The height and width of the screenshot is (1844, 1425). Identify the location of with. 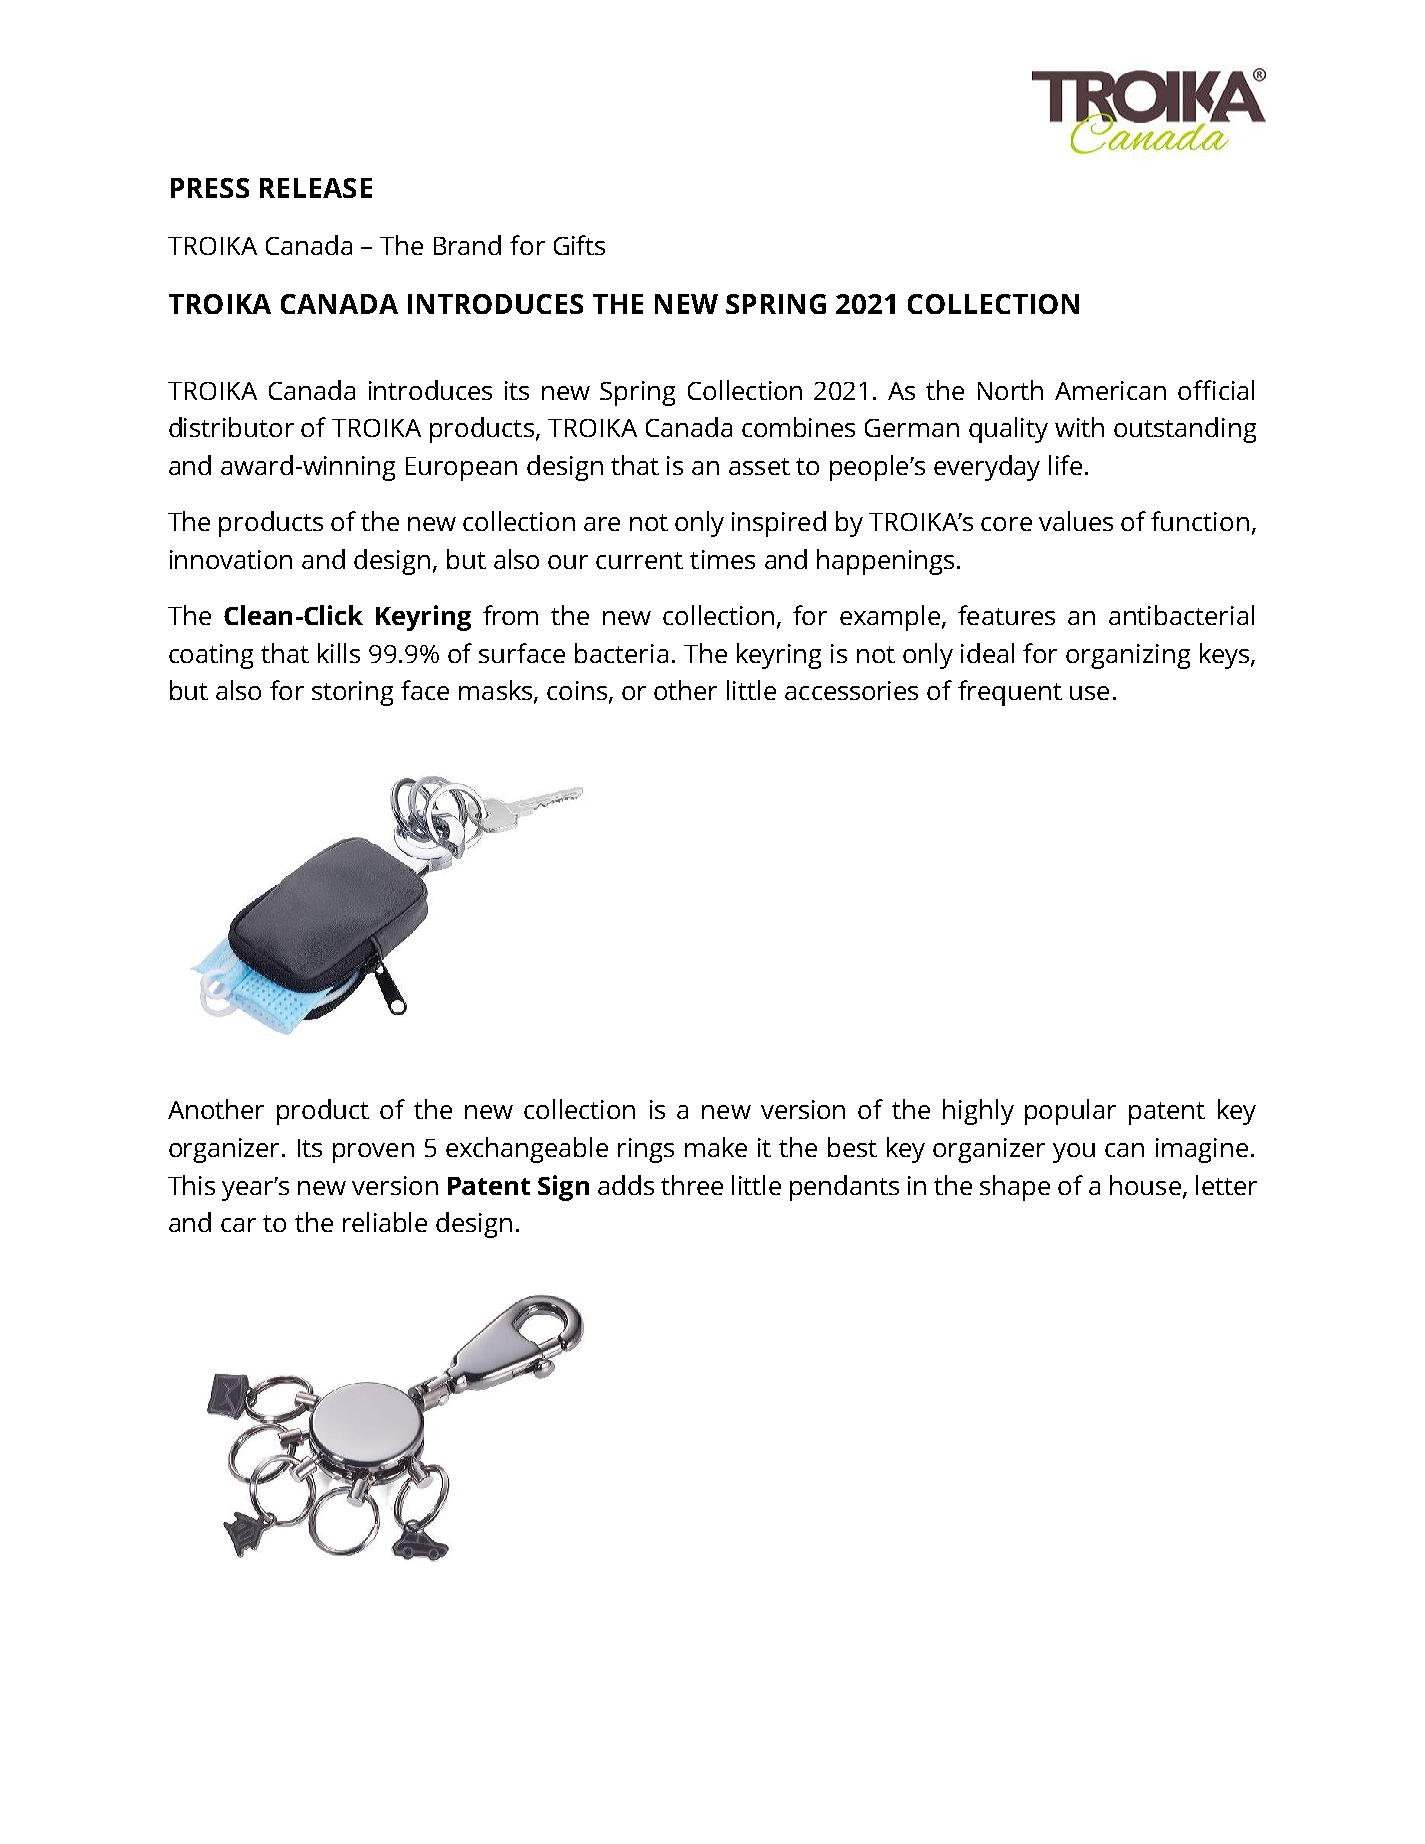
(1079, 427).
